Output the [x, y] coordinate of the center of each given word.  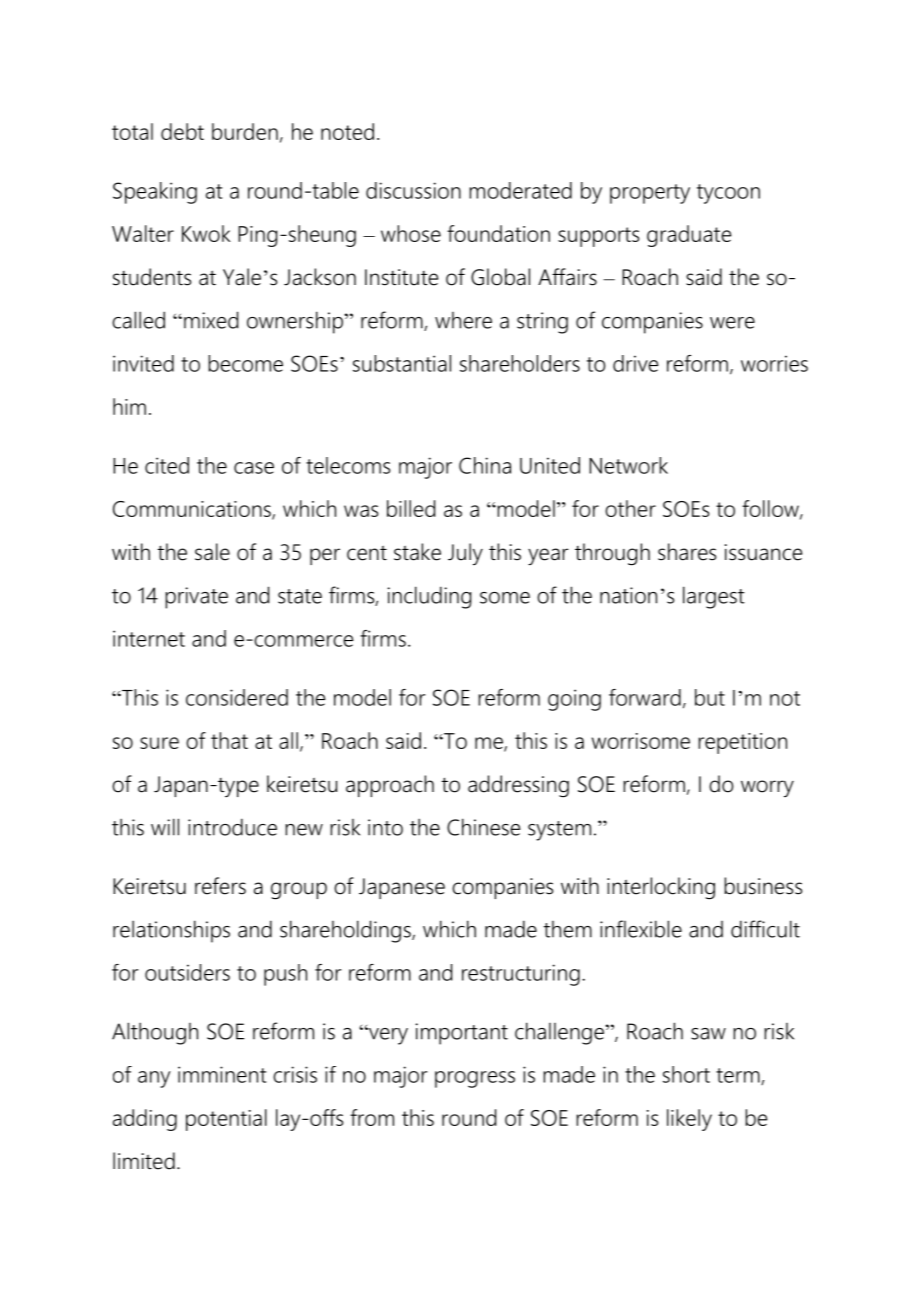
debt [182, 131]
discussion [413, 190]
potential [226, 1120]
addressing [518, 786]
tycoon [728, 194]
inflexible [641, 929]
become [245, 363]
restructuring [521, 975]
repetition [742, 743]
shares [687, 552]
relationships [171, 931]
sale [212, 552]
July [465, 554]
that [229, 740]
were [732, 323]
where [463, 320]
